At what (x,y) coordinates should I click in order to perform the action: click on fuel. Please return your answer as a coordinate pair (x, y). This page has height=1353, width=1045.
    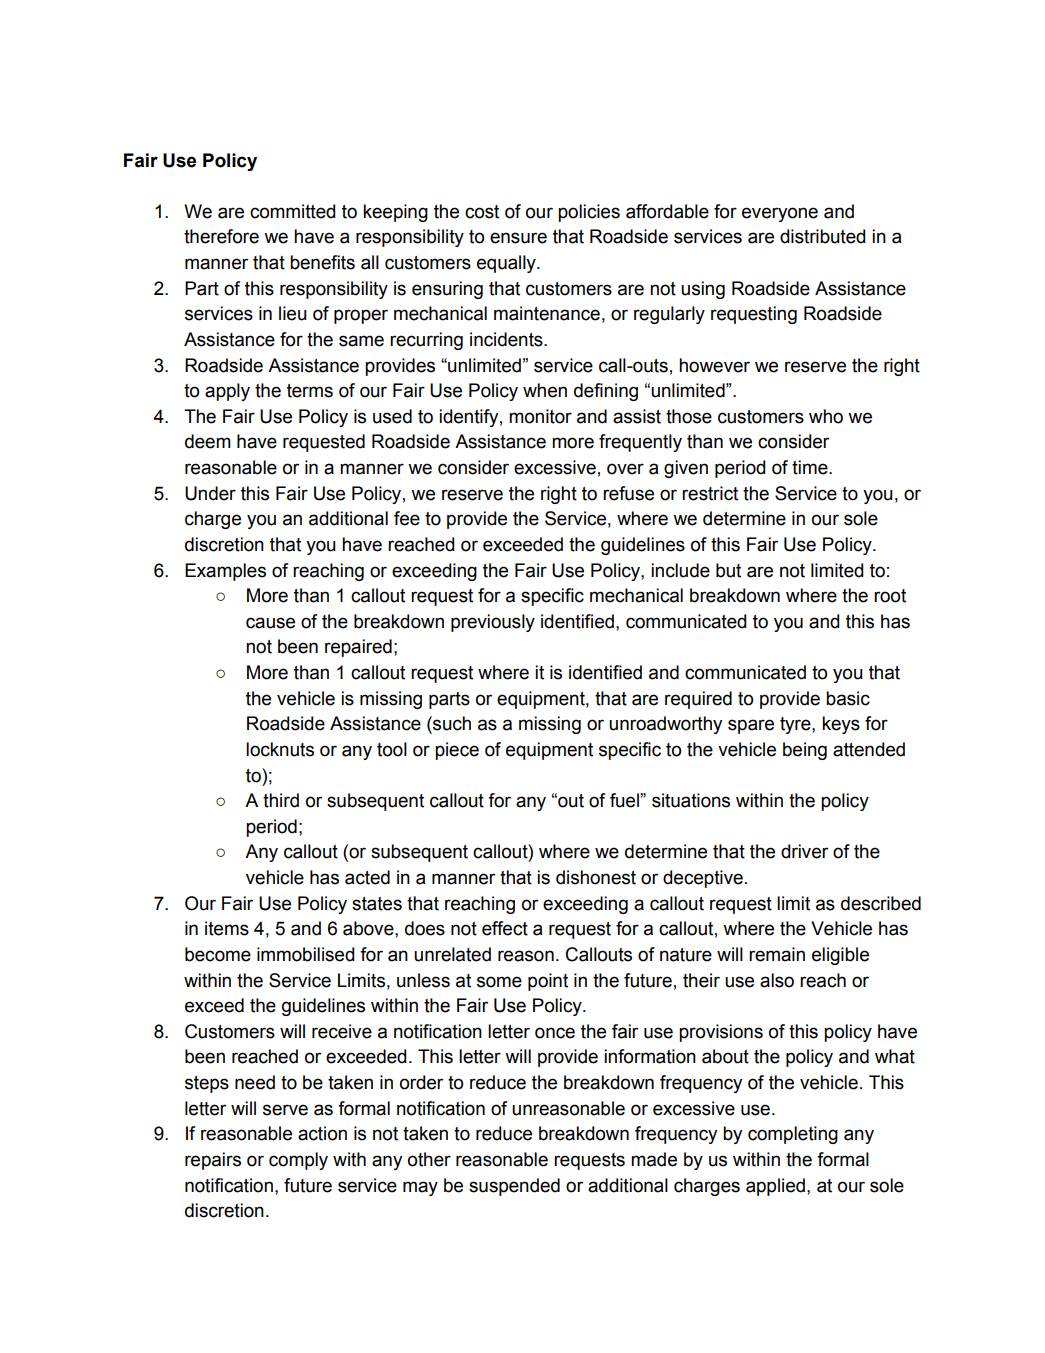
    Looking at the image, I should click on (625, 800).
